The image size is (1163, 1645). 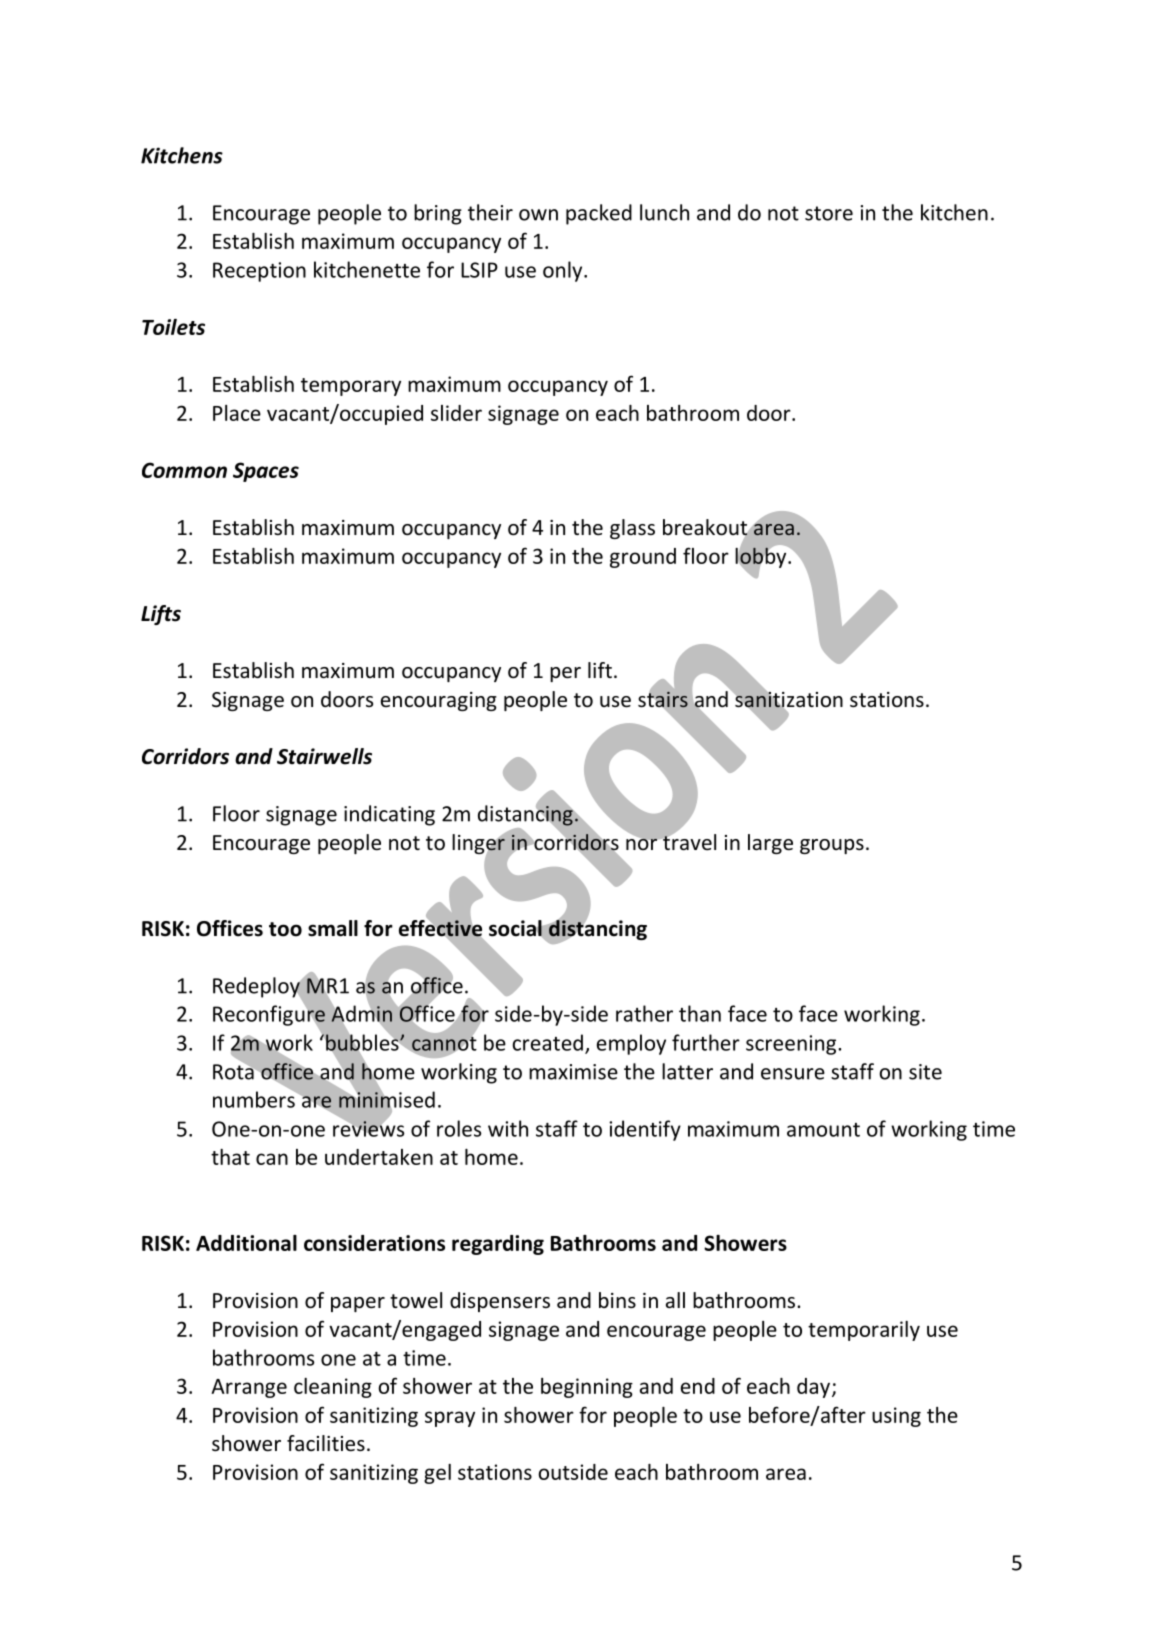 What do you see at coordinates (259, 272) in the image?
I see `Reception` at bounding box center [259, 272].
